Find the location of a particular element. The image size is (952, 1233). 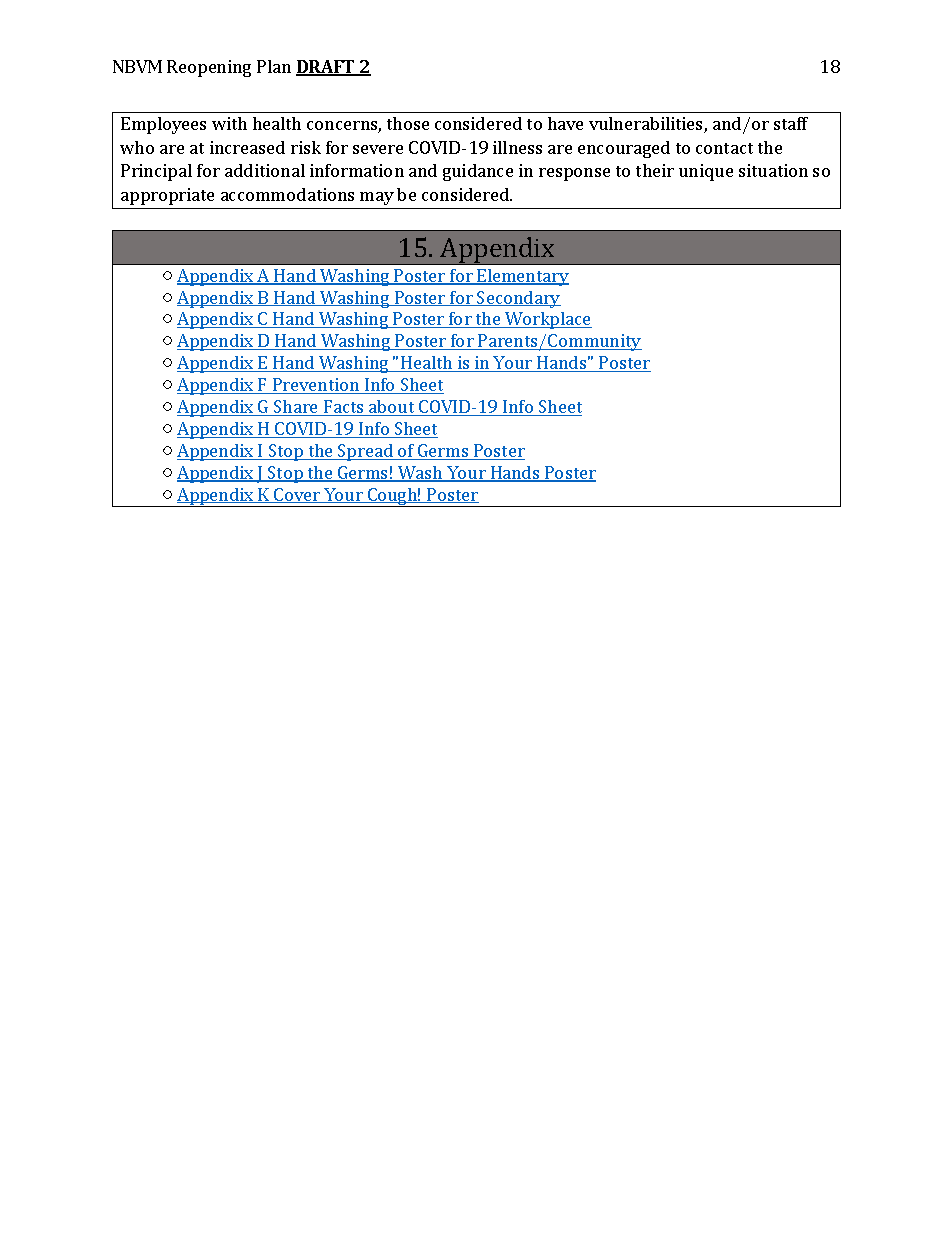

Reopening is located at coordinates (209, 68).
